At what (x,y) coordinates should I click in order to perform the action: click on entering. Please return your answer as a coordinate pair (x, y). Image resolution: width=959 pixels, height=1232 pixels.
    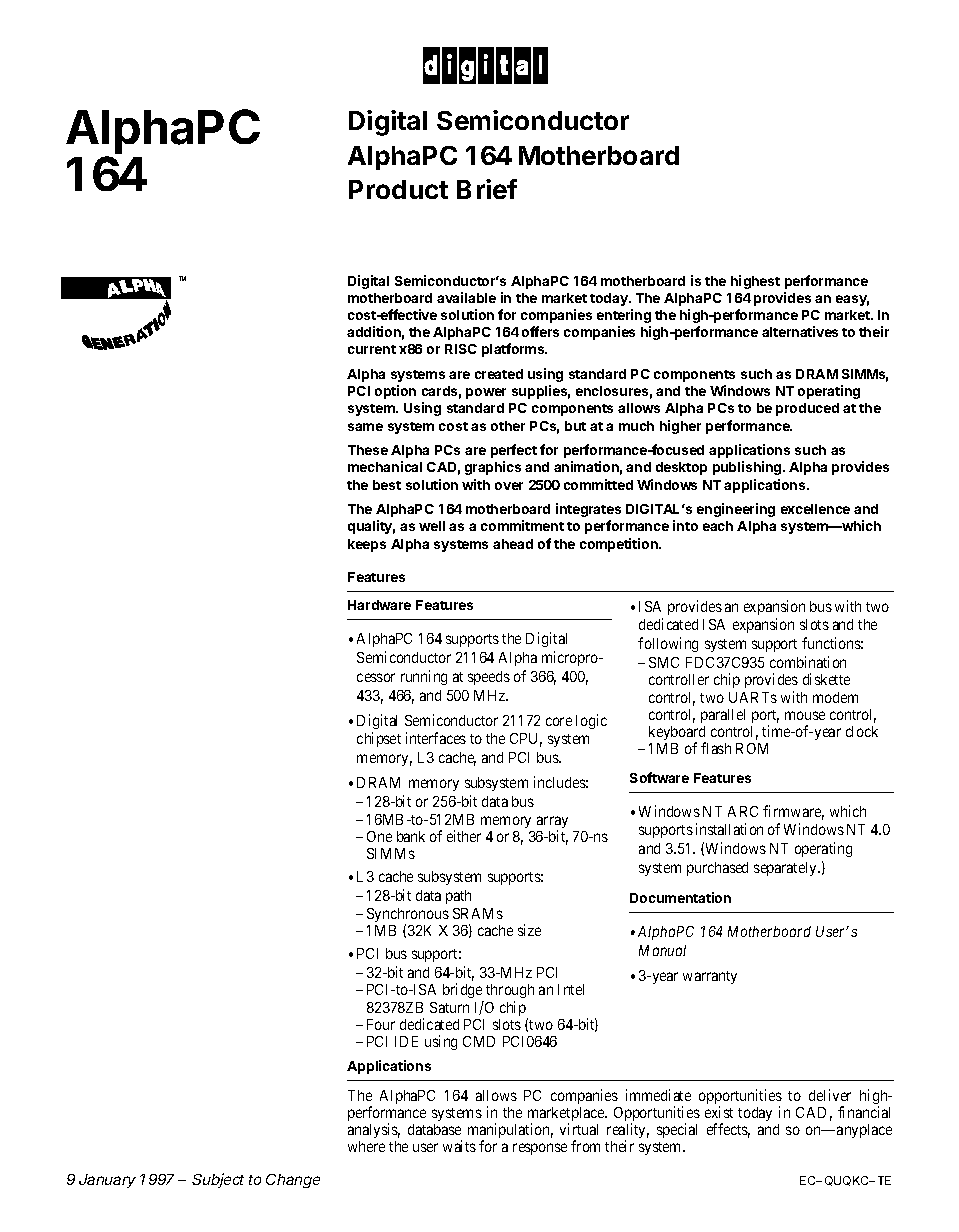
    Looking at the image, I should click on (624, 316).
